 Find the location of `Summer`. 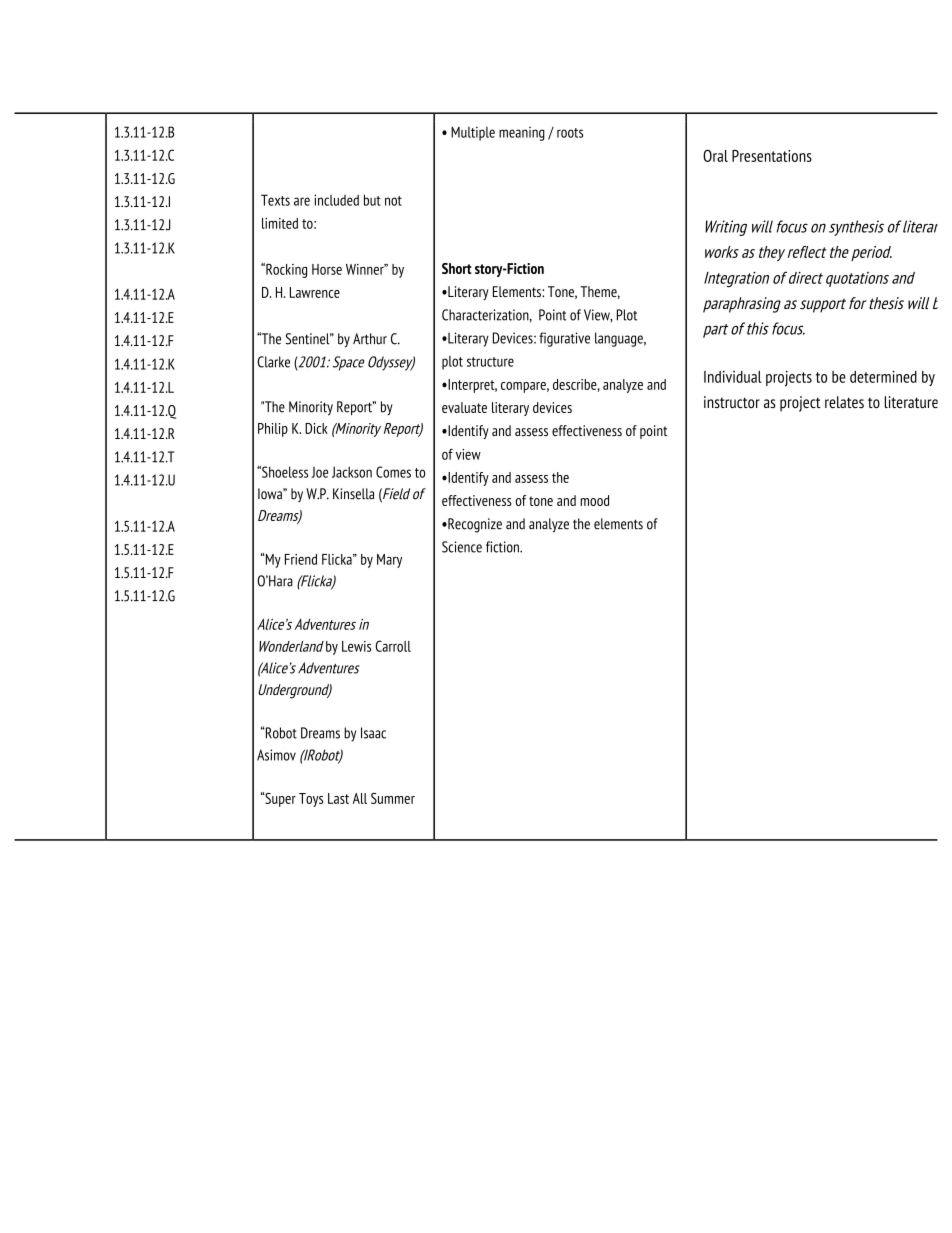

Summer is located at coordinates (393, 798).
